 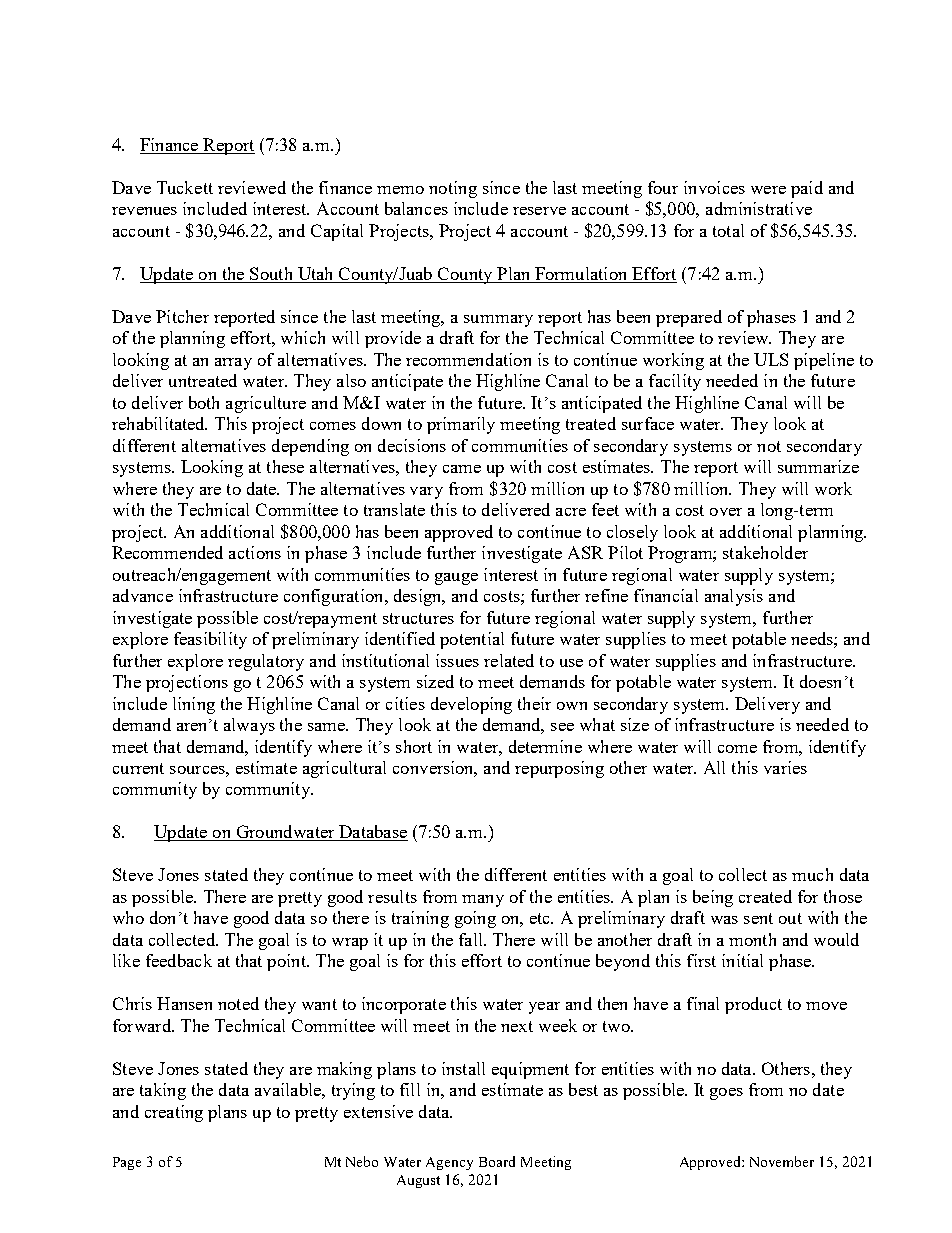 I want to click on varies, so click(x=785, y=767).
